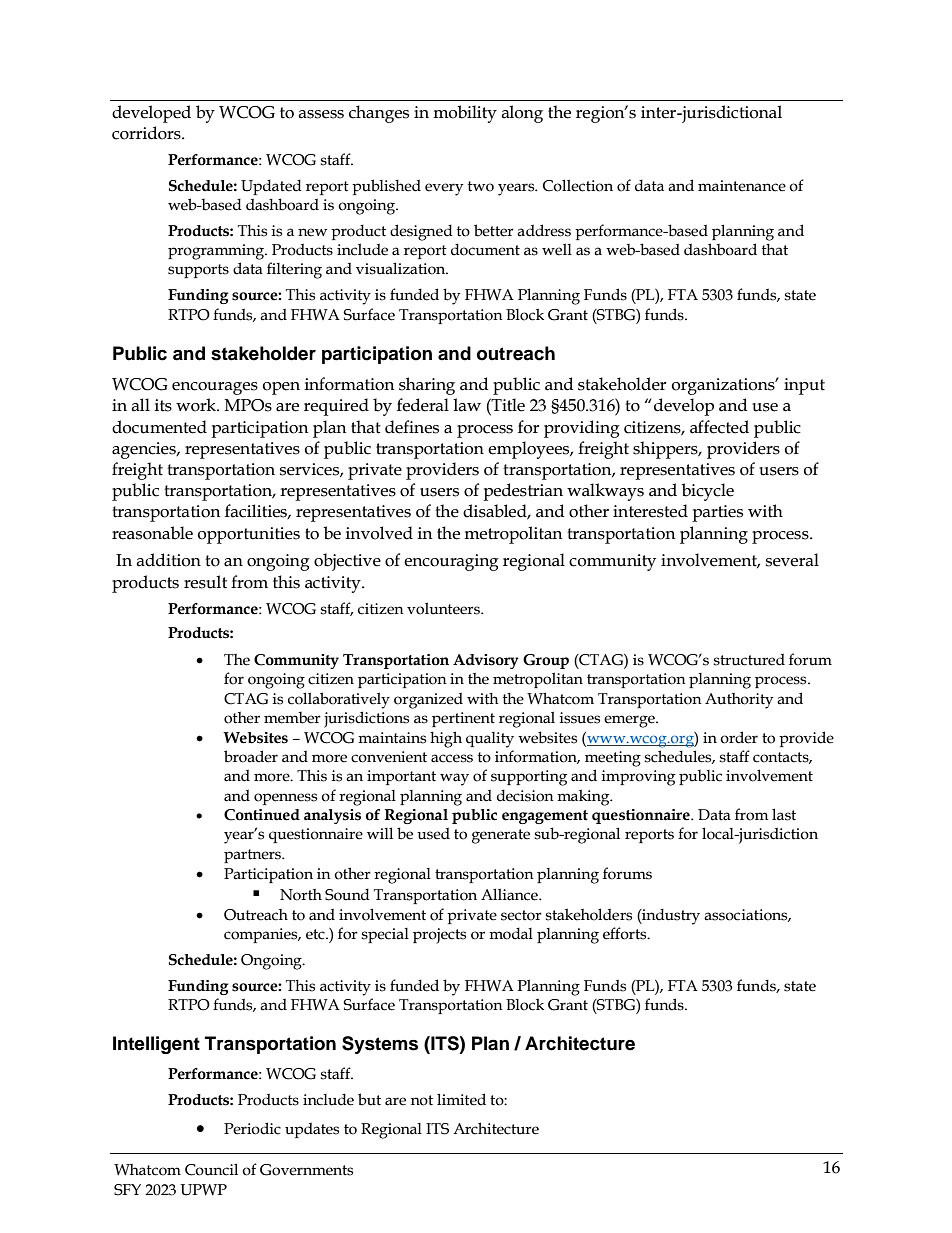 Image resolution: width=952 pixels, height=1233 pixels. Describe the element at coordinates (465, 114) in the screenshot. I see `mobility` at that location.
